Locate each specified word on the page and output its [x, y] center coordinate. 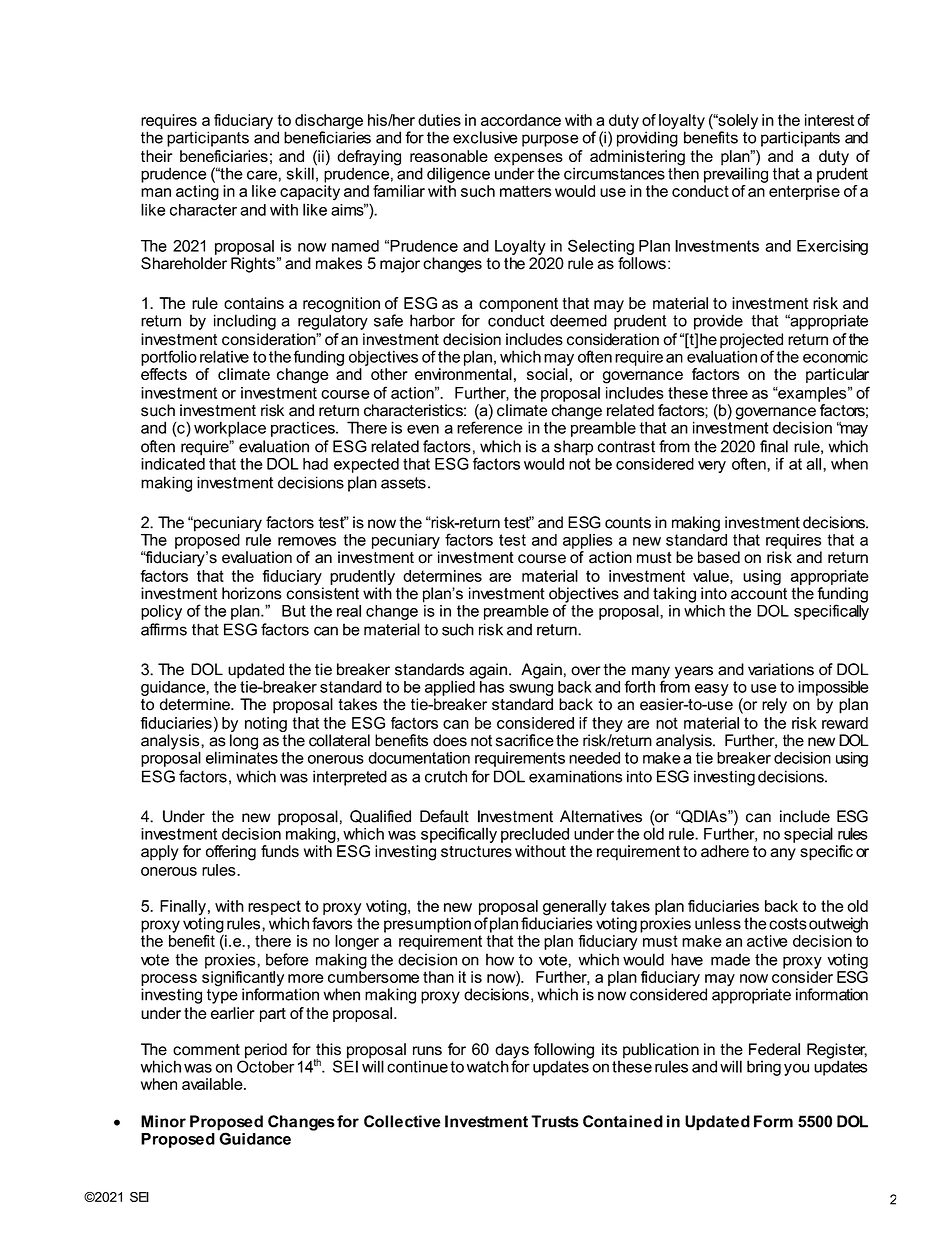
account [759, 594]
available [213, 1084]
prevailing [736, 174]
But [294, 611]
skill [300, 173]
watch [488, 1066]
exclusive [485, 137]
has [492, 685]
